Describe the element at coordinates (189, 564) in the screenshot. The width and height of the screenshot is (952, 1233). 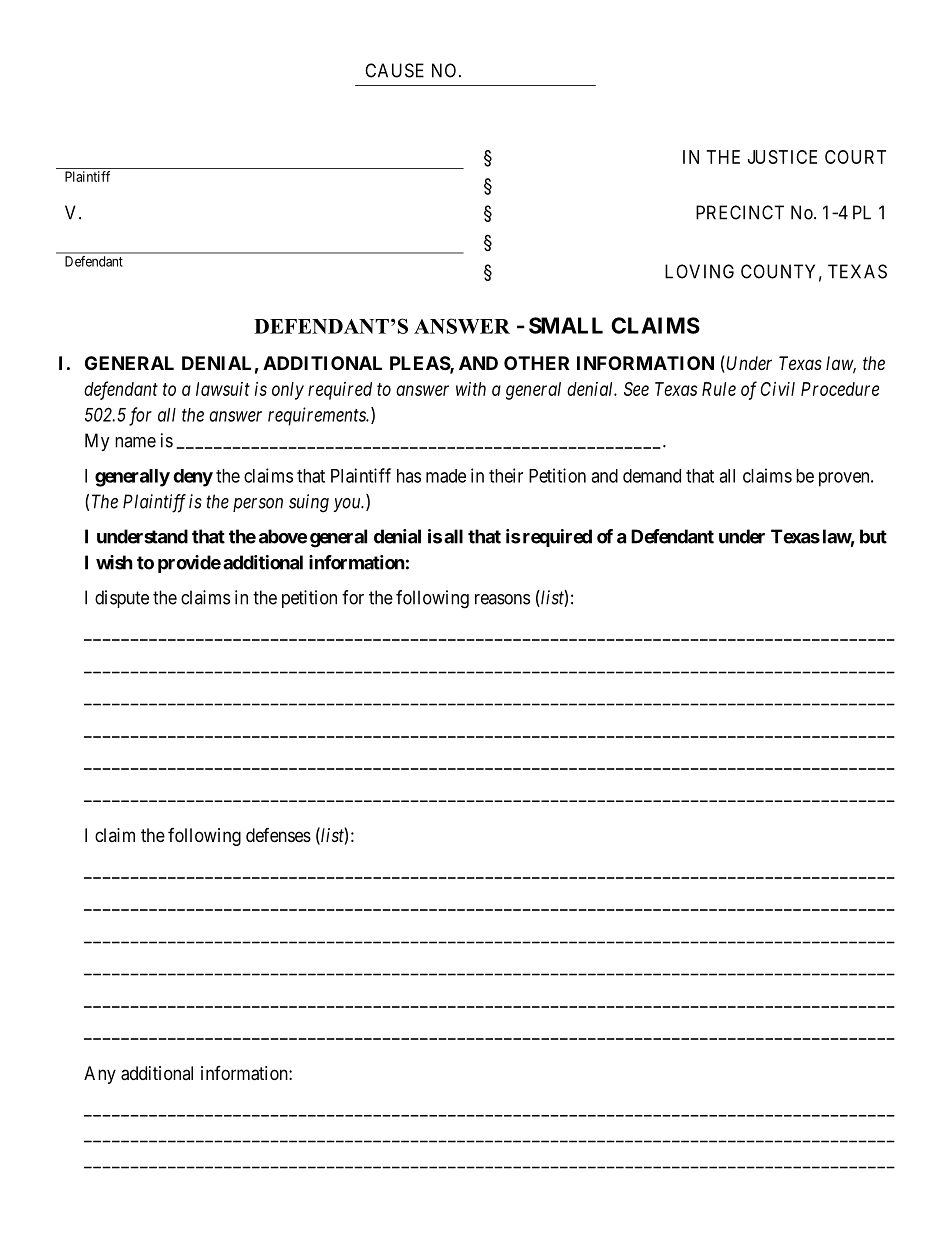
I see `provide` at that location.
